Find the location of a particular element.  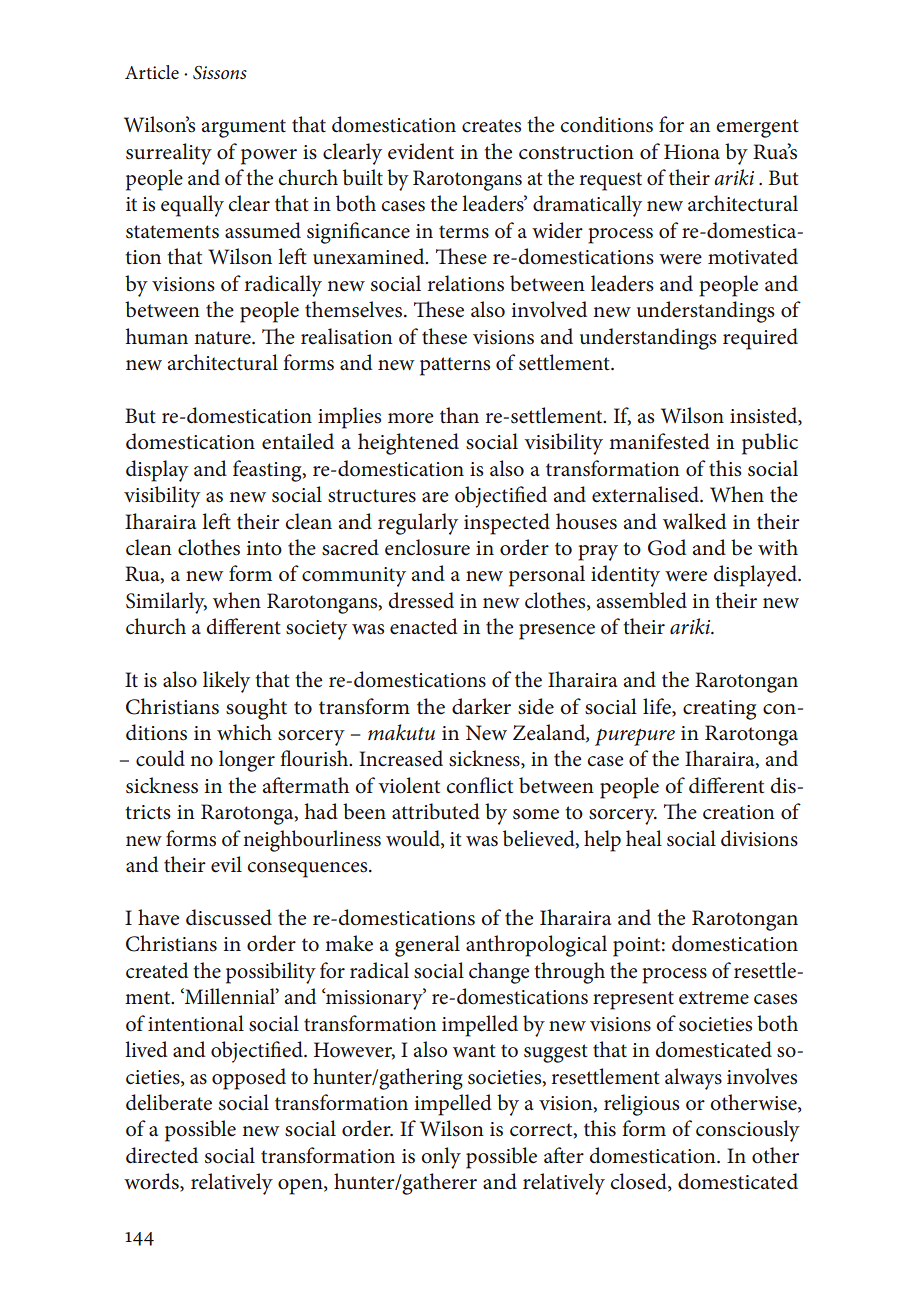

Similarly is located at coordinates (166, 603).
